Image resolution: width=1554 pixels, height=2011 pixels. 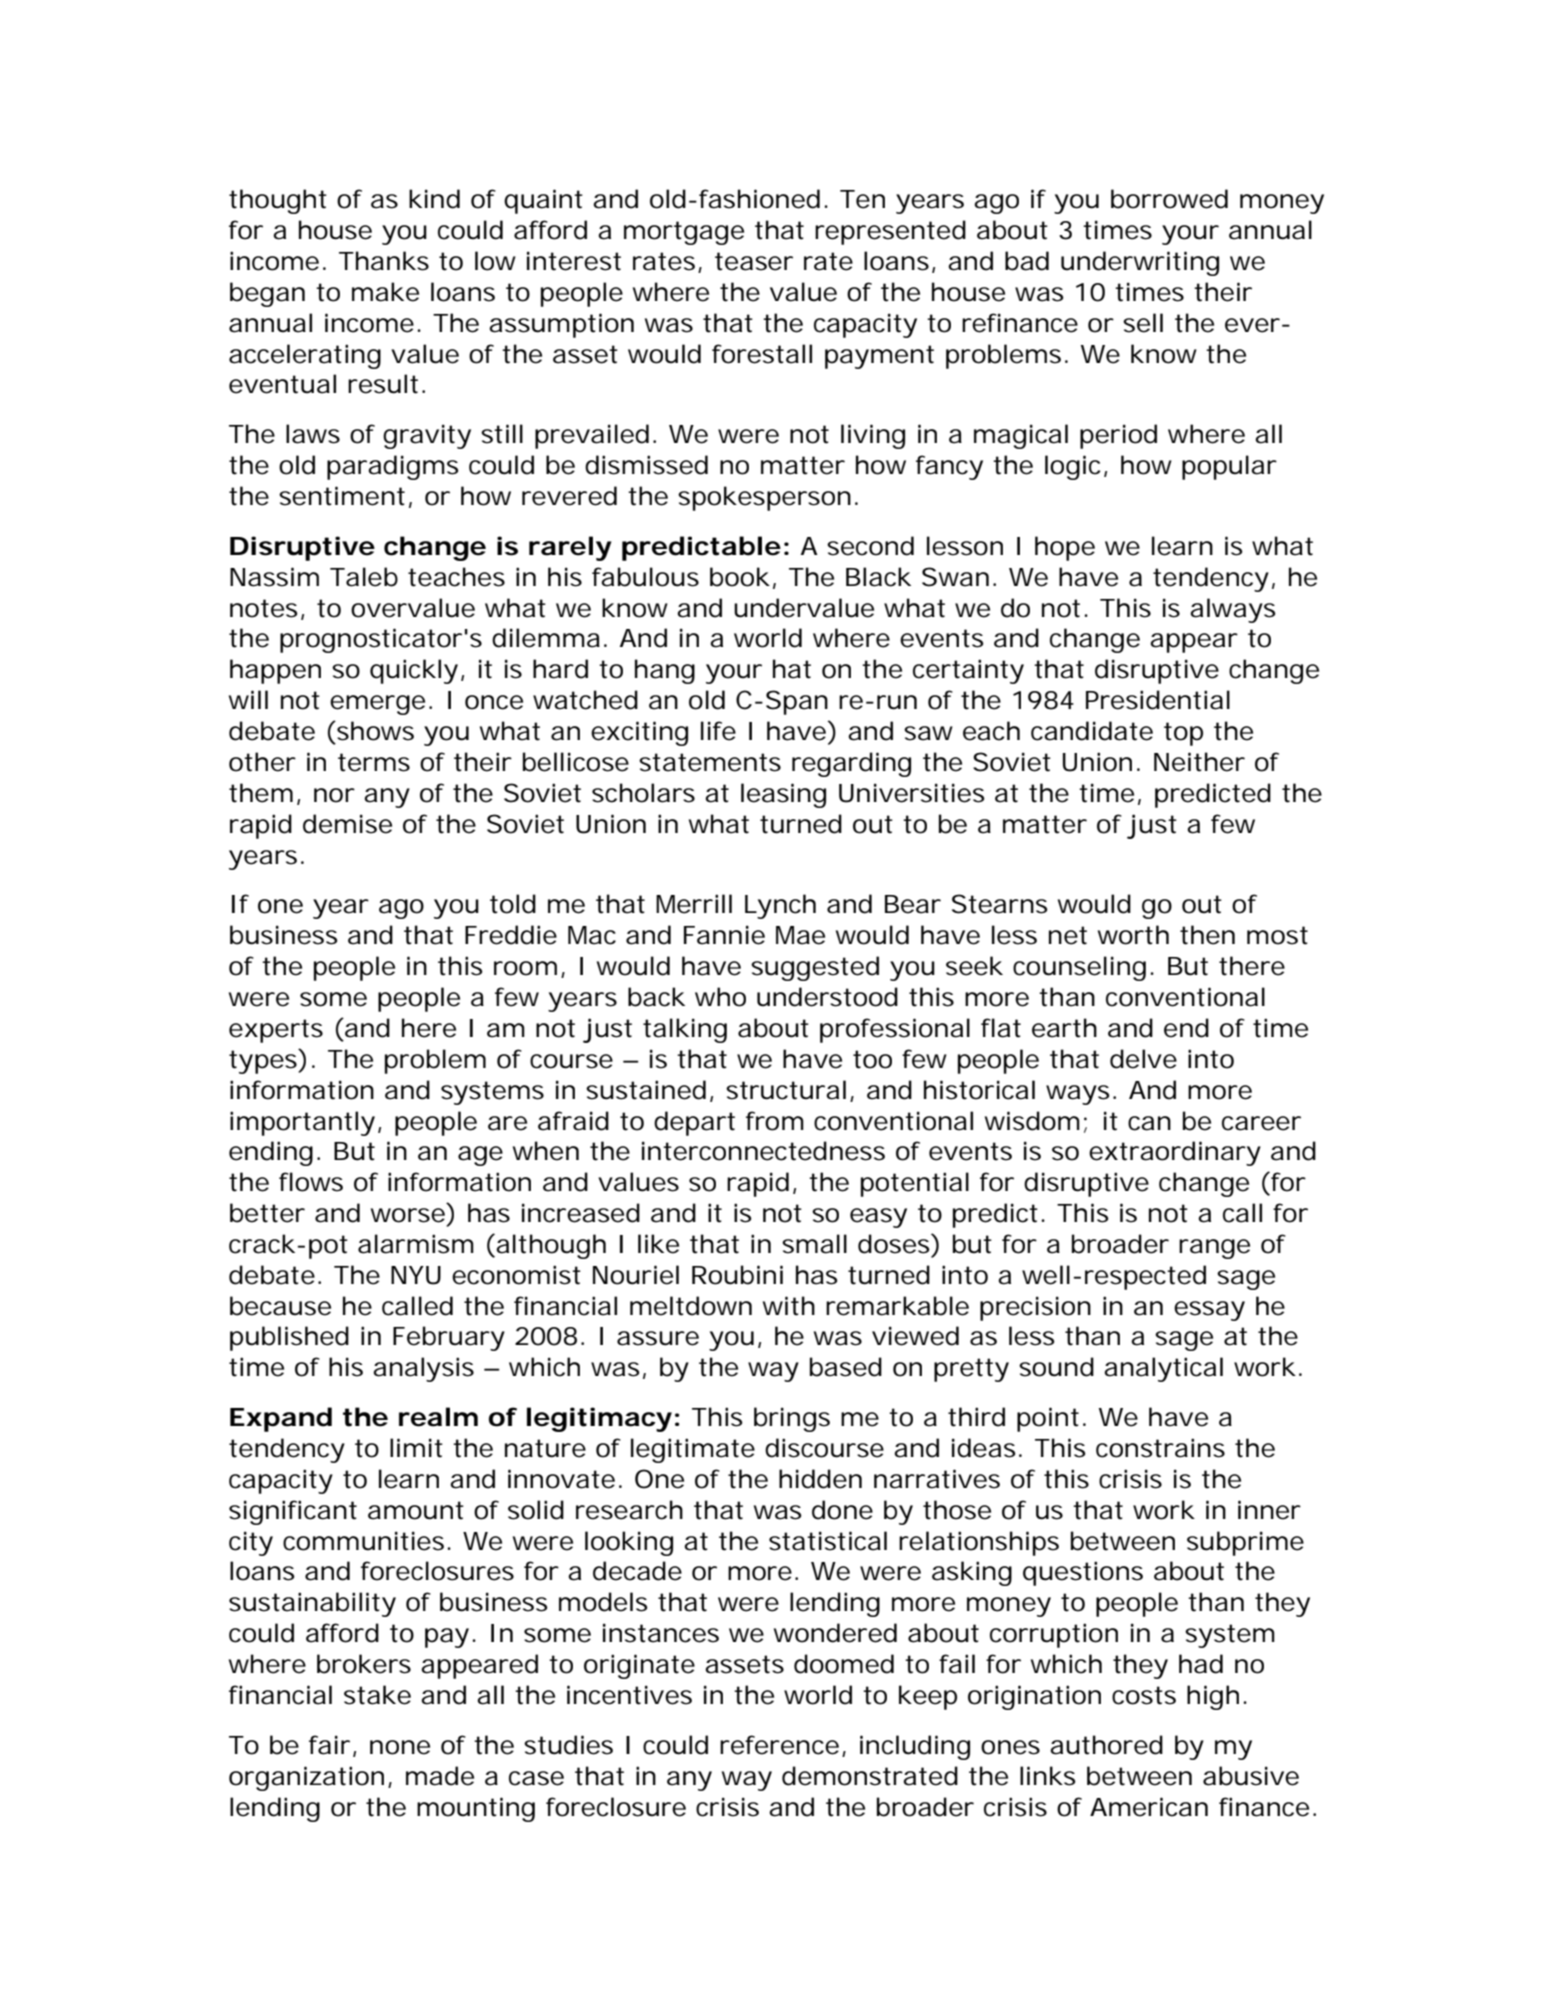 I want to click on who, so click(x=720, y=997).
